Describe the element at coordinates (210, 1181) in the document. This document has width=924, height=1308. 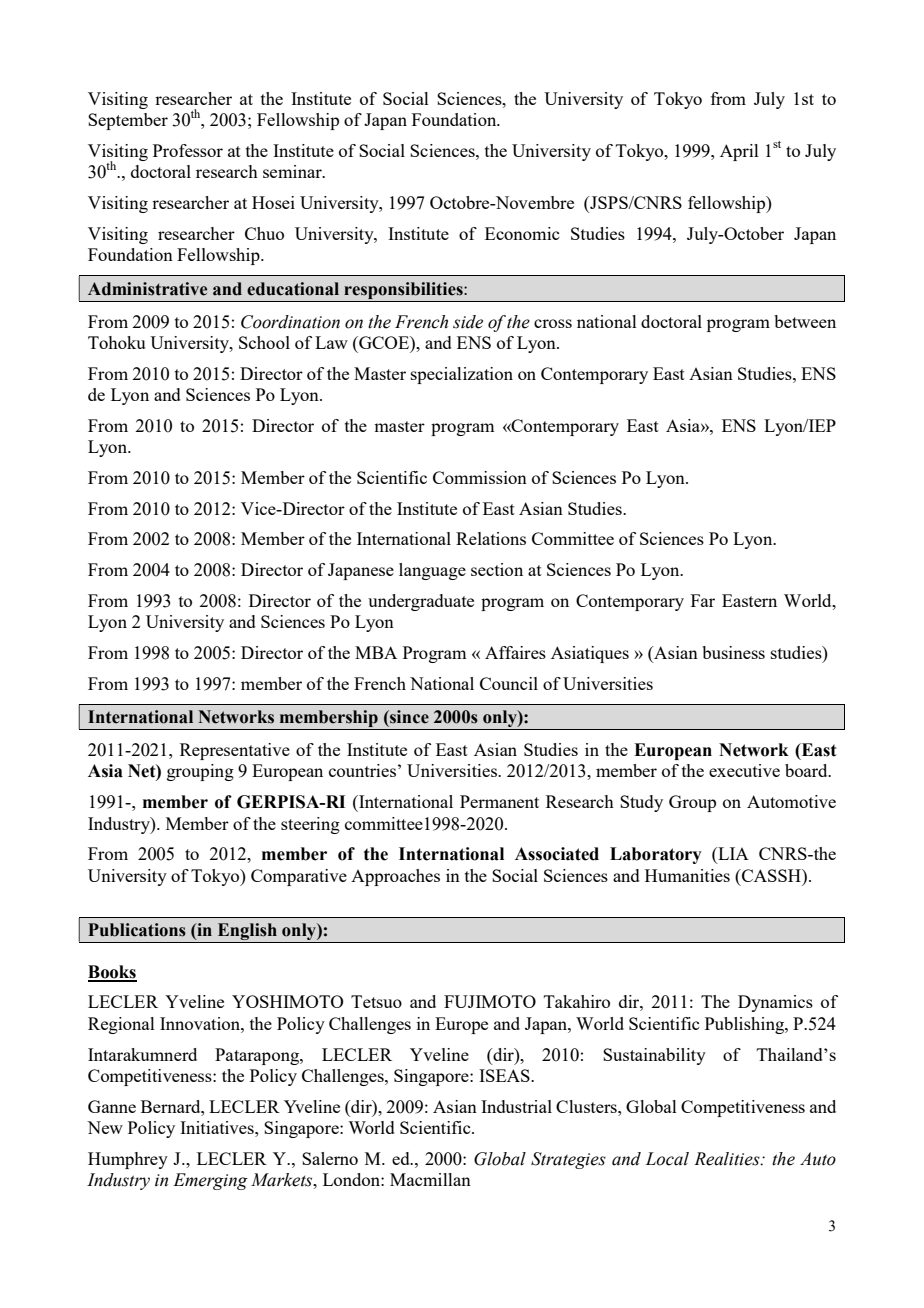
I see `Emerging` at that location.
